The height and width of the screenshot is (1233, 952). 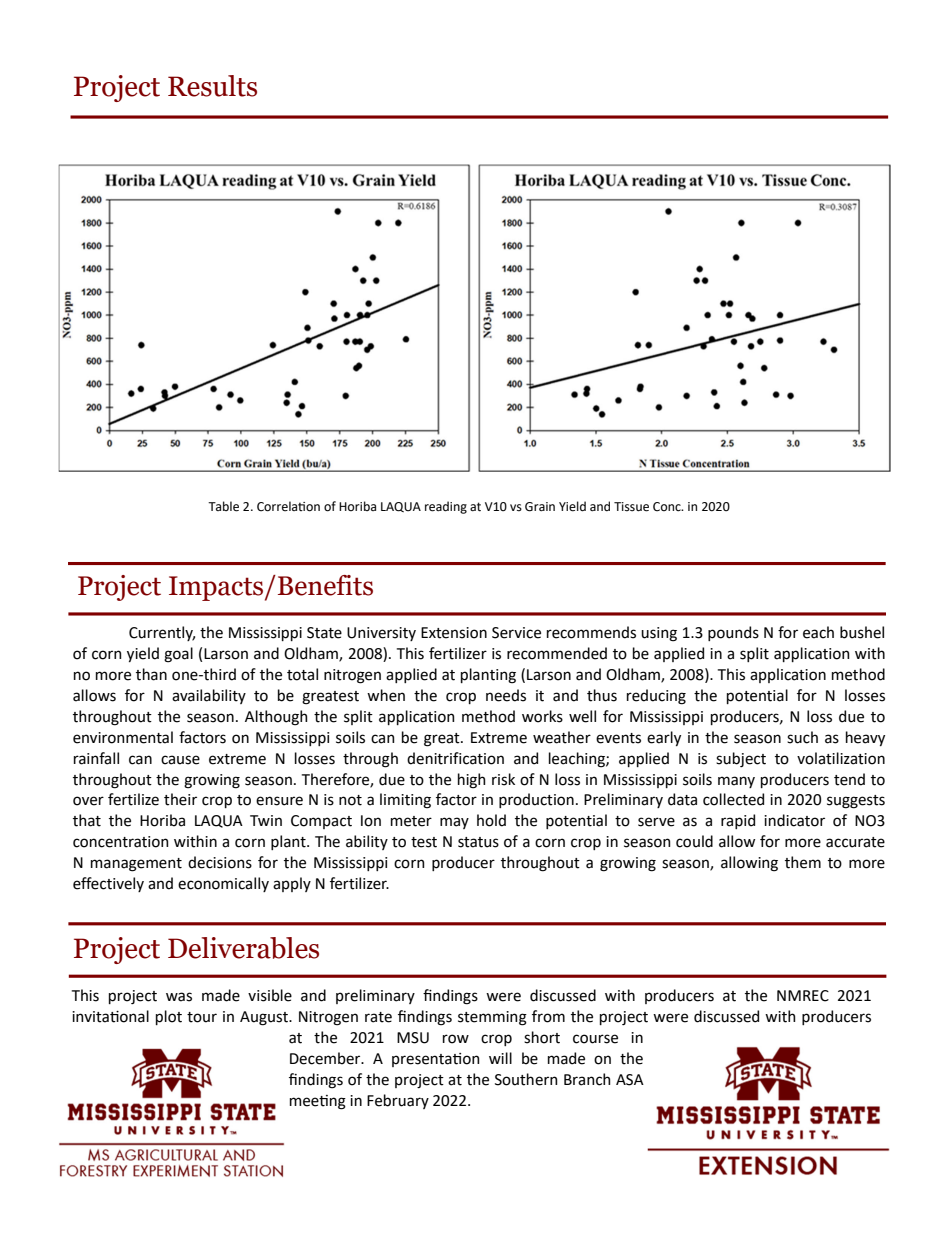 What do you see at coordinates (631, 507) in the screenshot?
I see `Tissue` at bounding box center [631, 507].
